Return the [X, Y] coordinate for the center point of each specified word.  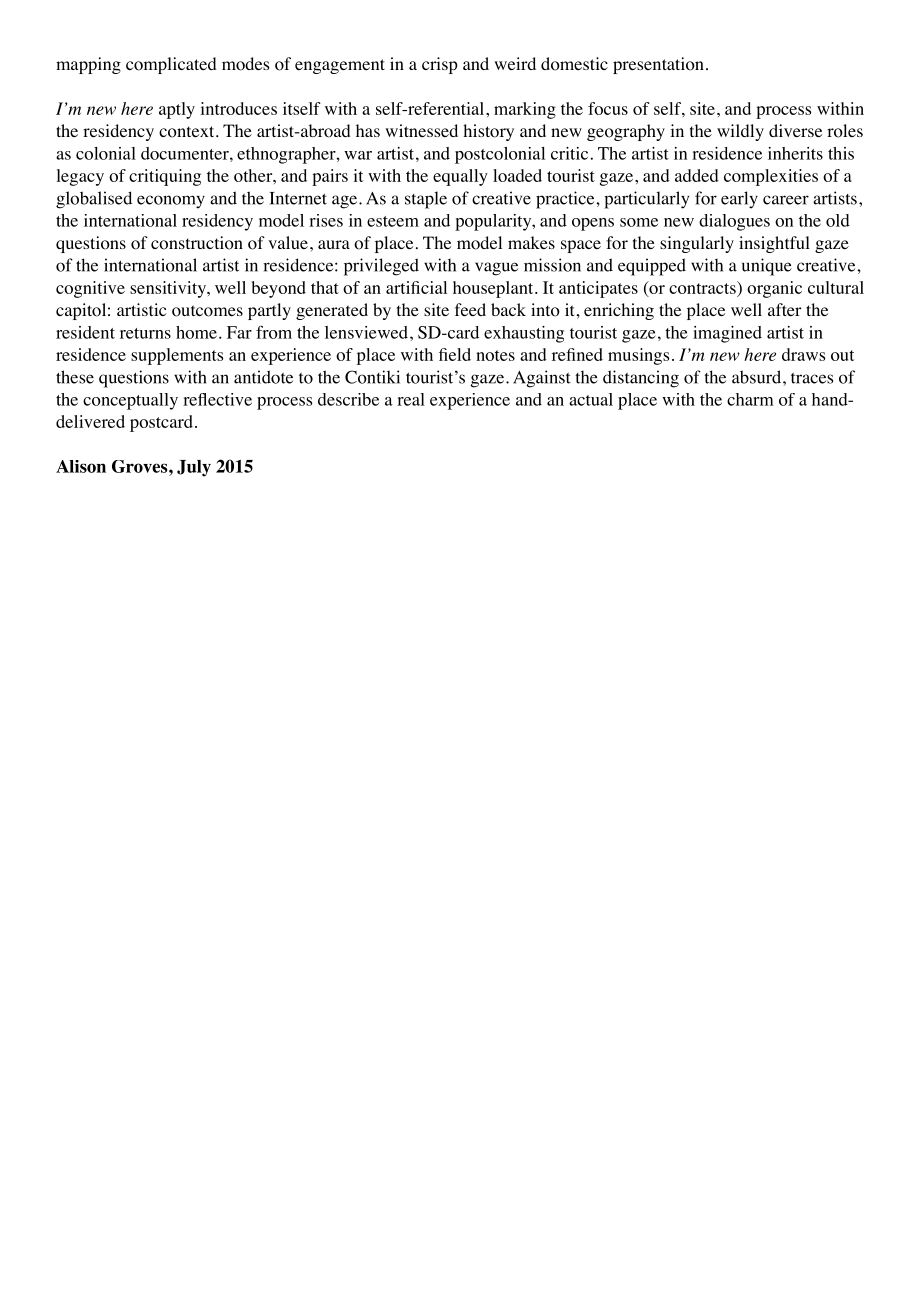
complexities [771, 177]
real [411, 399]
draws [803, 354]
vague [496, 269]
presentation [658, 65]
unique [767, 267]
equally [460, 177]
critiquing [165, 177]
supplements [177, 356]
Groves [141, 466]
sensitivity [169, 289]
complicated [171, 65]
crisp [440, 65]
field [455, 354]
